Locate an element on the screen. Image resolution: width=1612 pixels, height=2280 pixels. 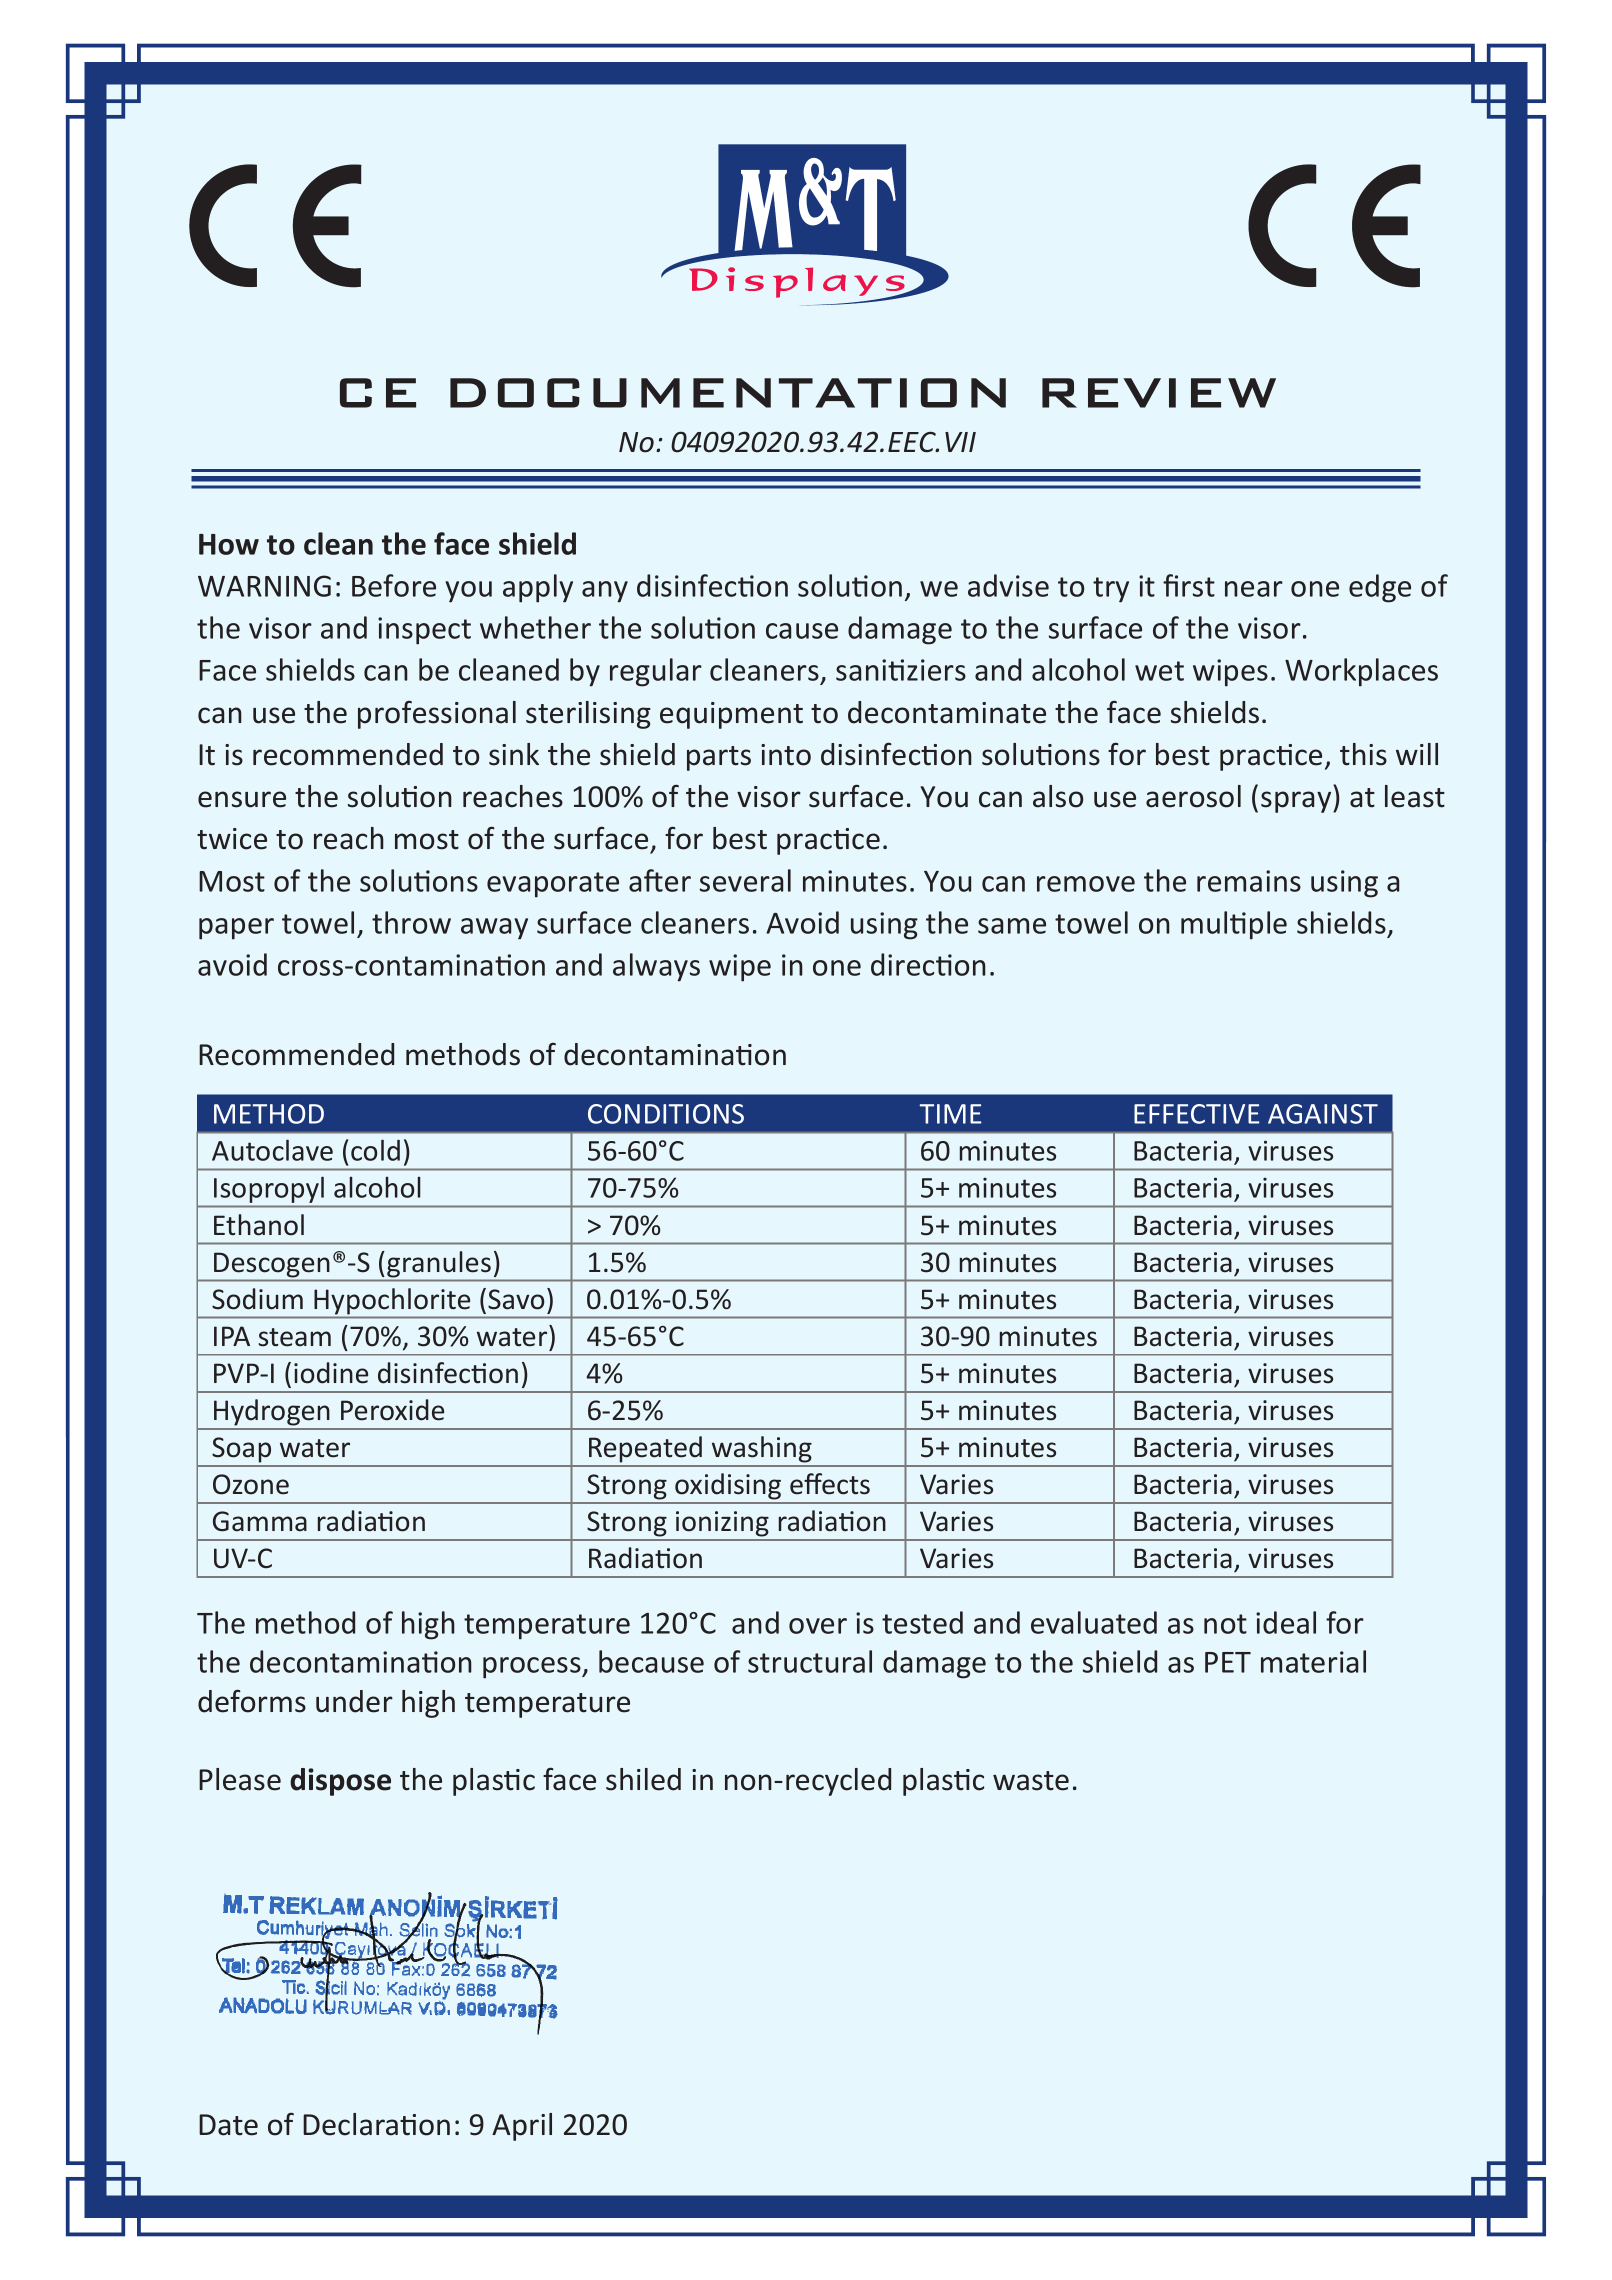
Before is located at coordinates (394, 585).
